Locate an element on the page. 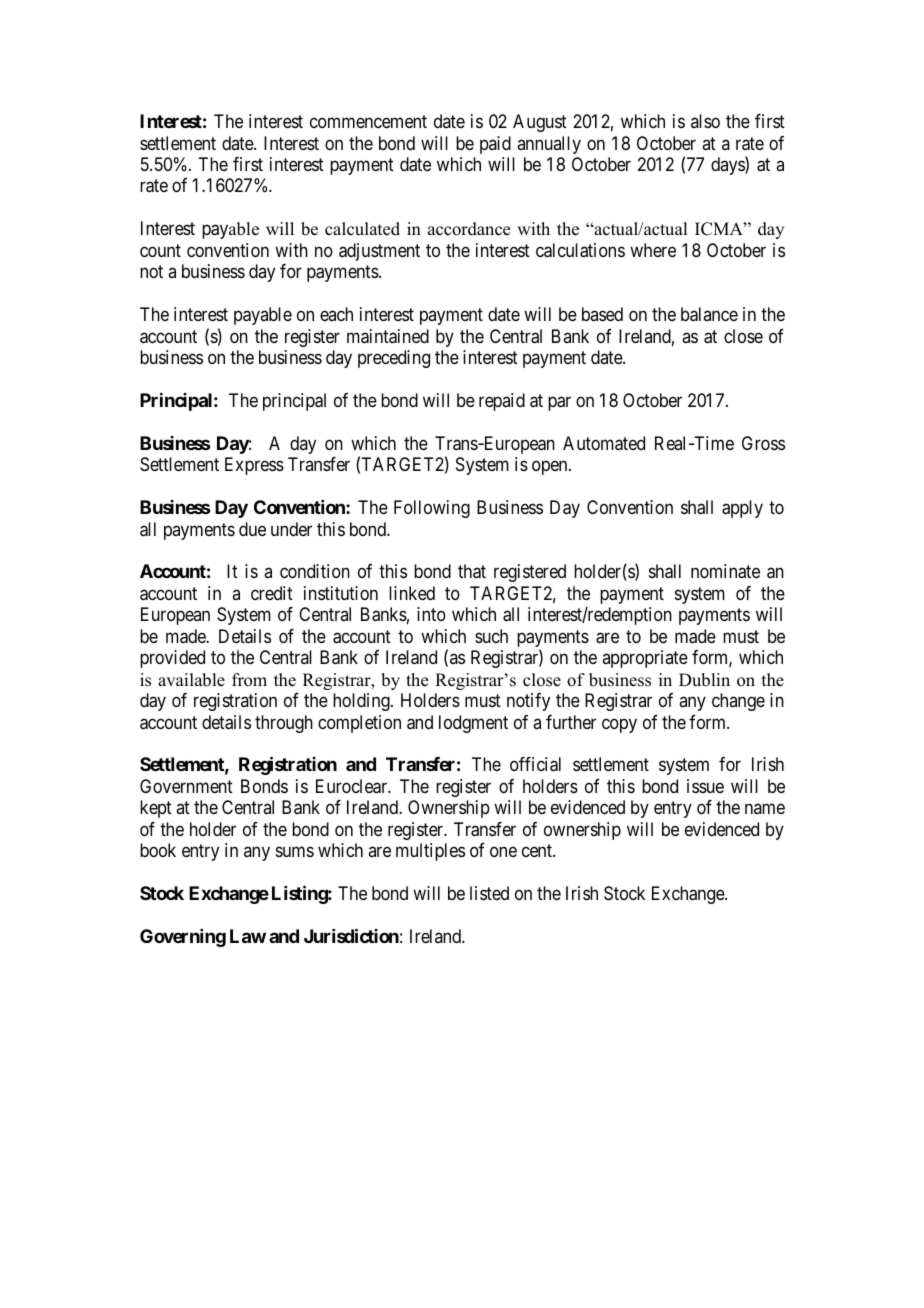 The width and height of the image is (924, 1308). name is located at coordinates (765, 809).
